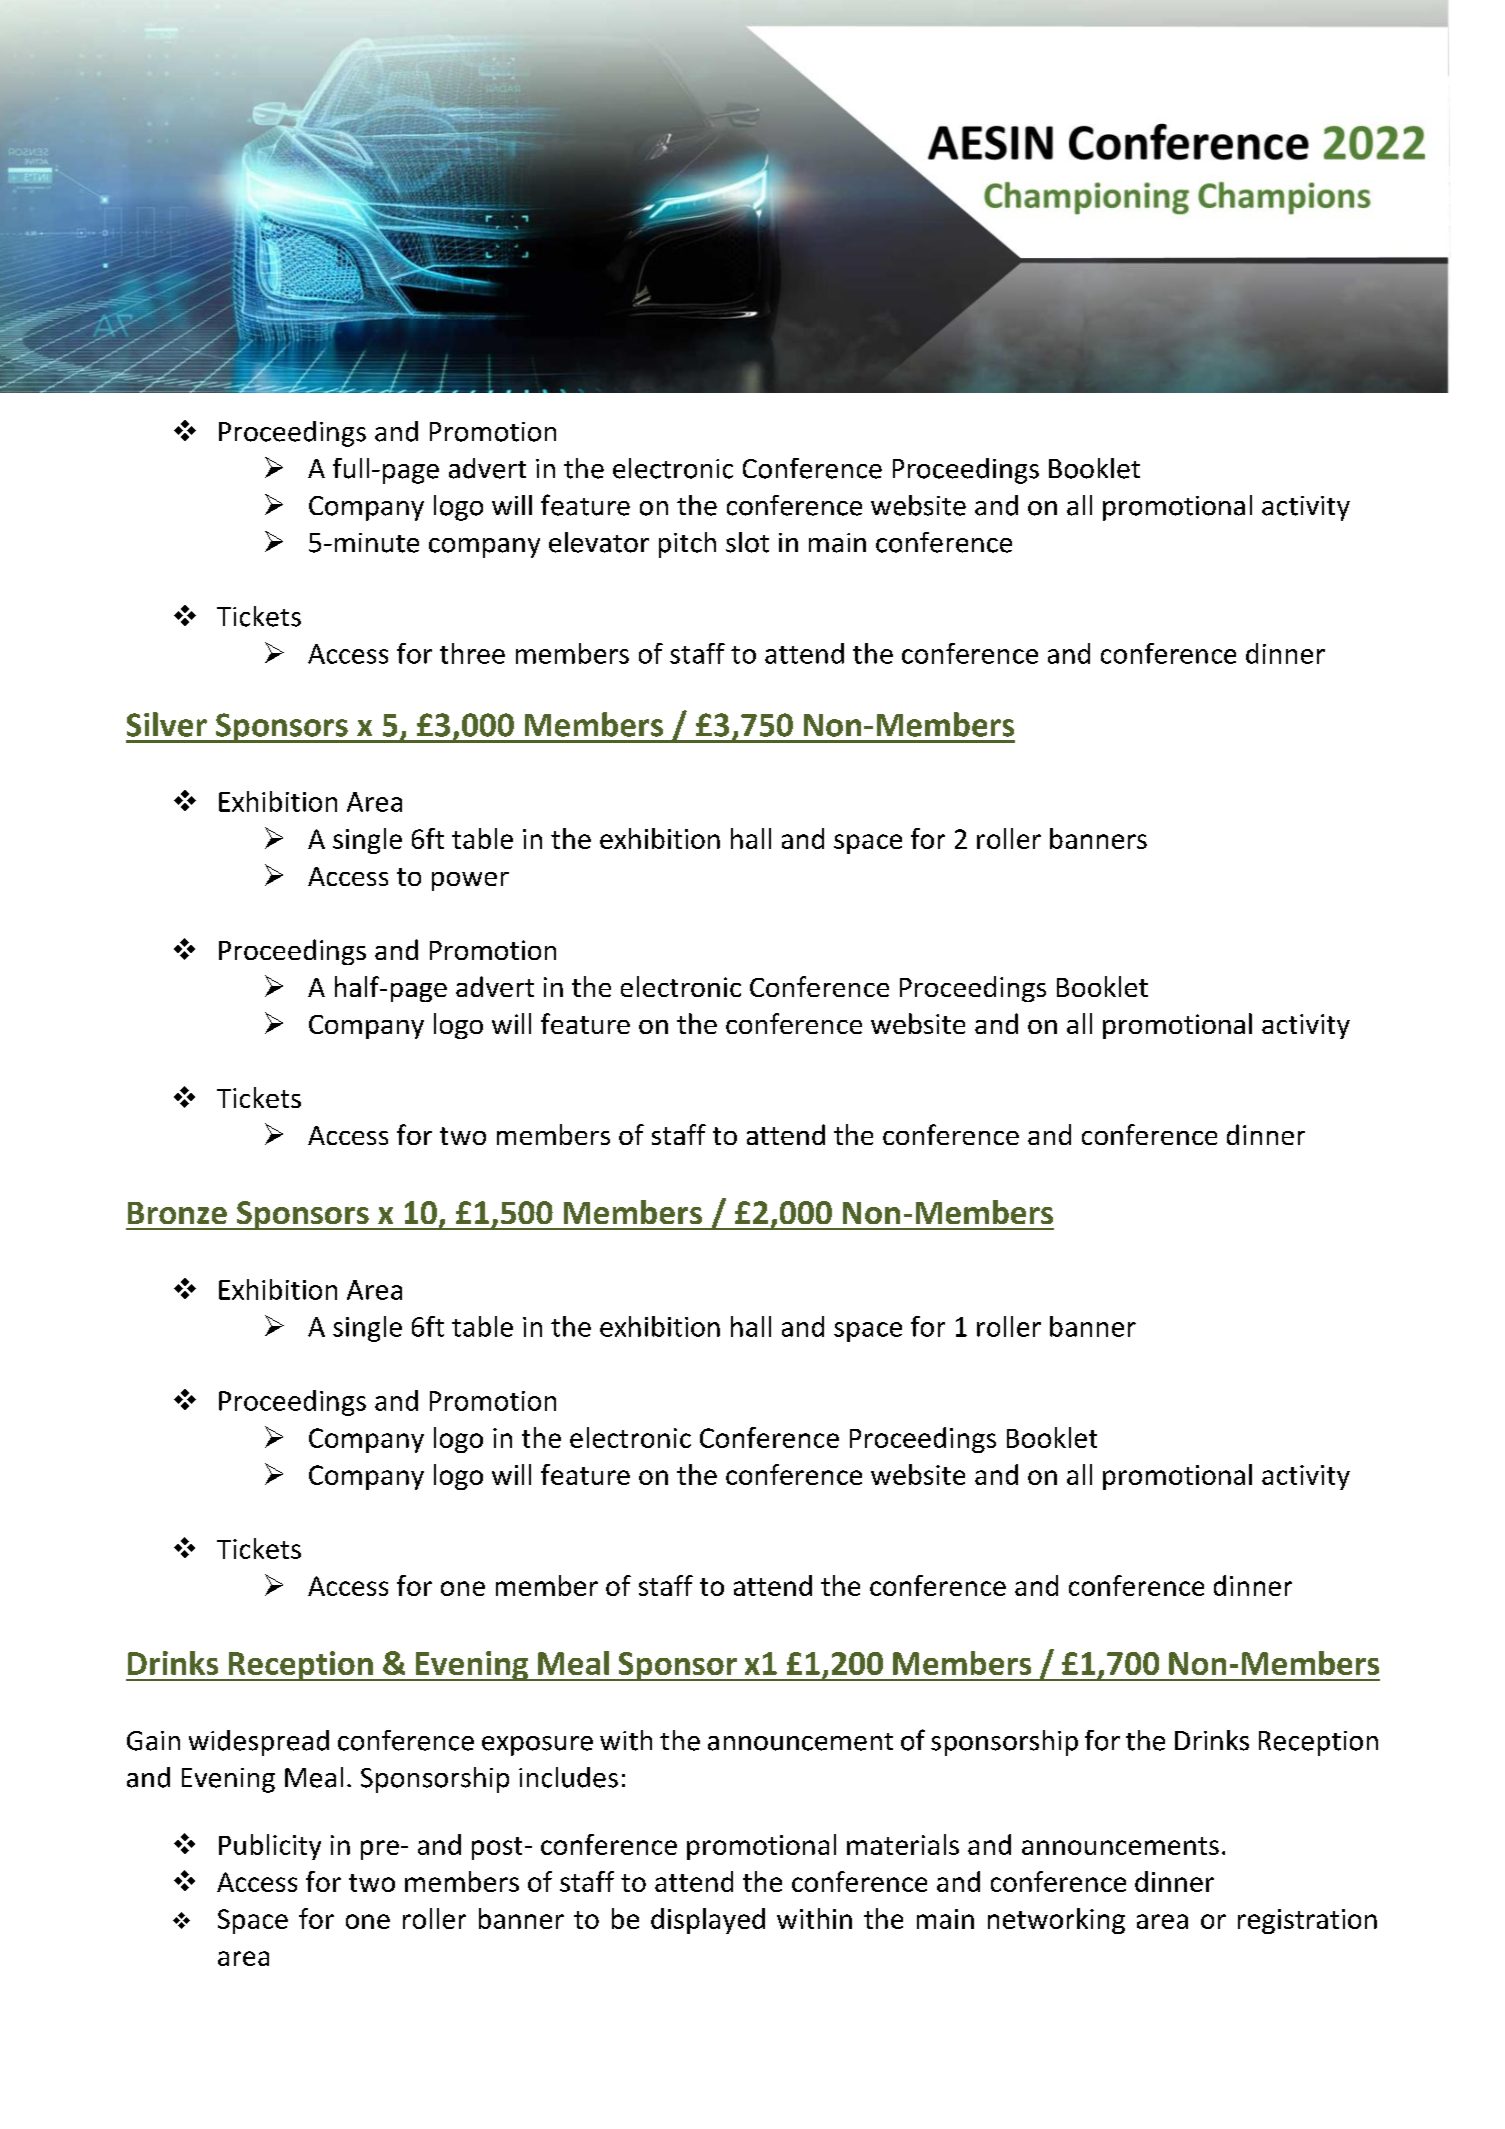 This image has height=2129, width=1505. What do you see at coordinates (167, 724) in the image?
I see `Silver` at bounding box center [167, 724].
